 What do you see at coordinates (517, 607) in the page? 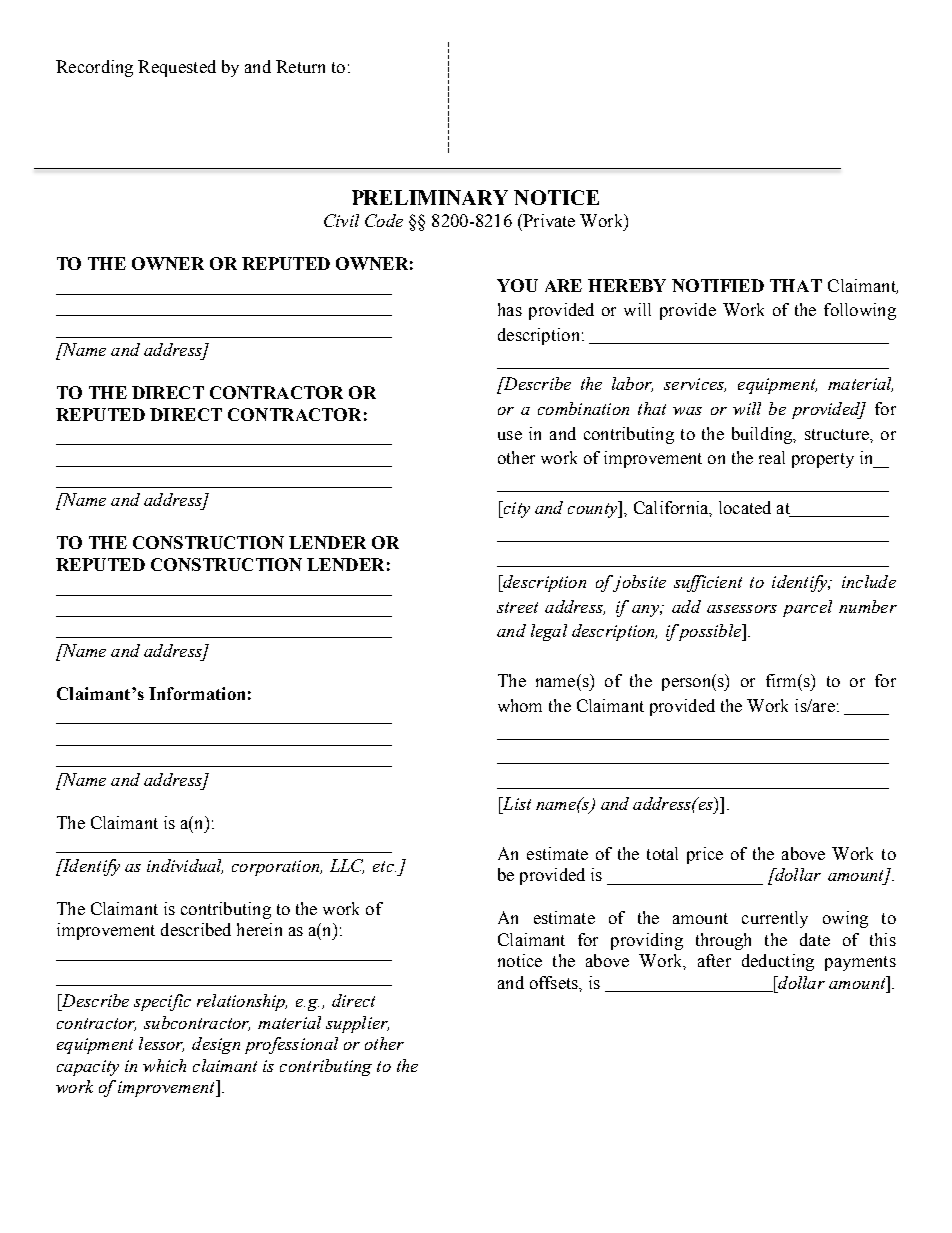
I see `street` at bounding box center [517, 607].
